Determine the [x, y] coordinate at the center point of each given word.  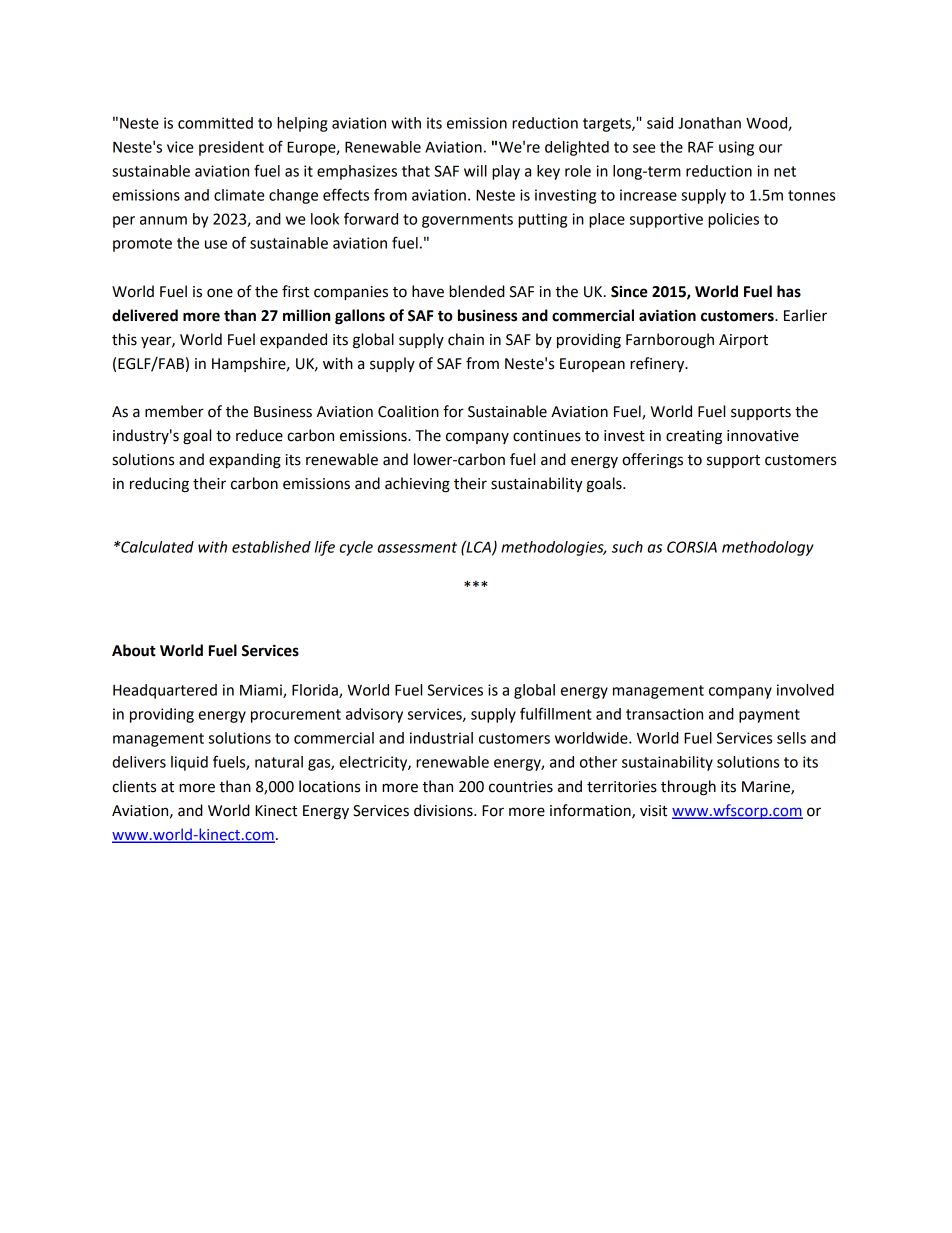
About [134, 650]
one [220, 293]
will [475, 171]
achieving [417, 485]
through [688, 788]
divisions [444, 810]
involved [805, 690]
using [736, 148]
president [231, 148]
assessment [417, 547]
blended [477, 291]
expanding [245, 461]
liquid [189, 763]
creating [694, 437]
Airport [743, 341]
